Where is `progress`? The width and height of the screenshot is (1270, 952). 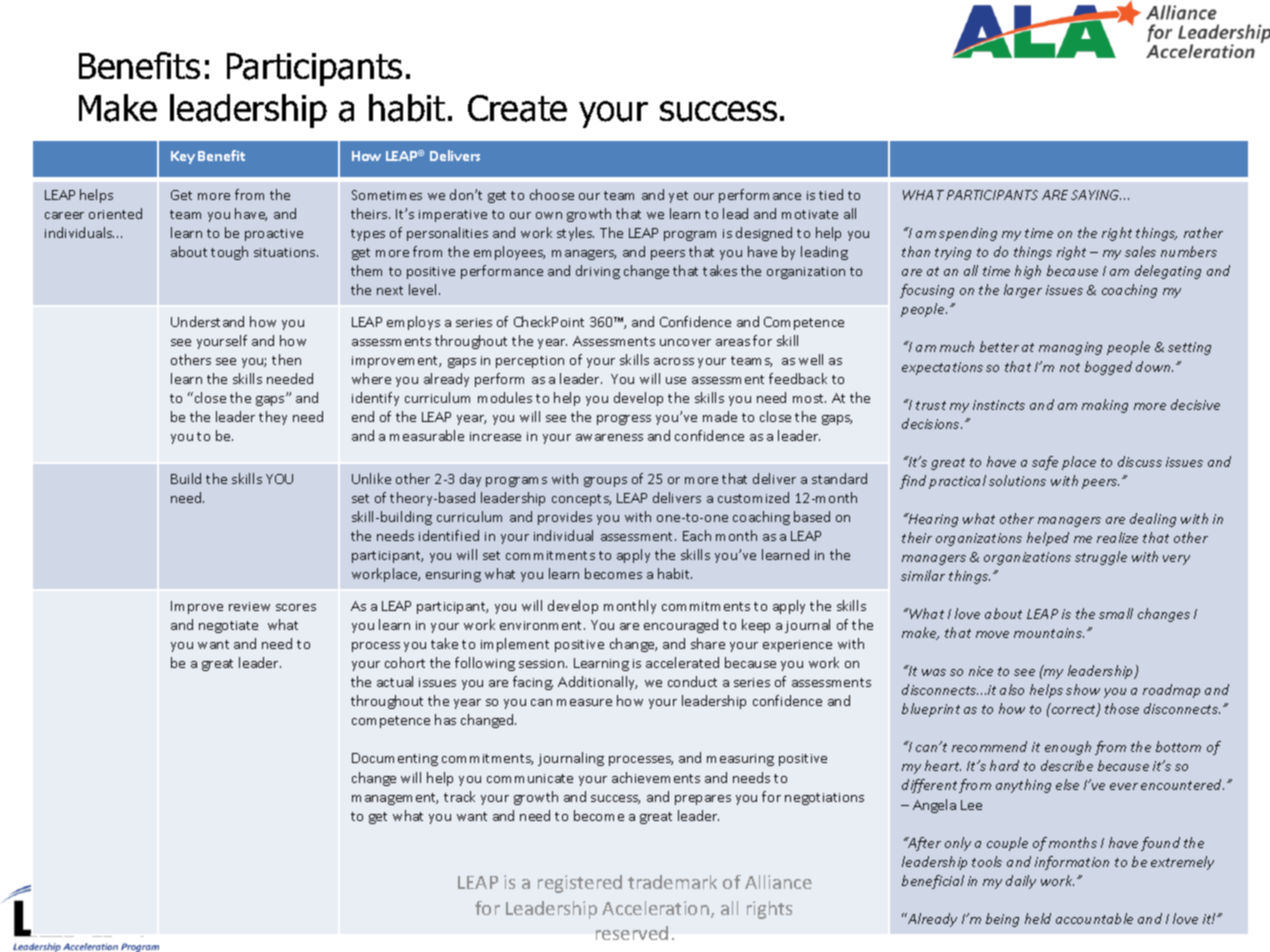 progress is located at coordinates (624, 420).
